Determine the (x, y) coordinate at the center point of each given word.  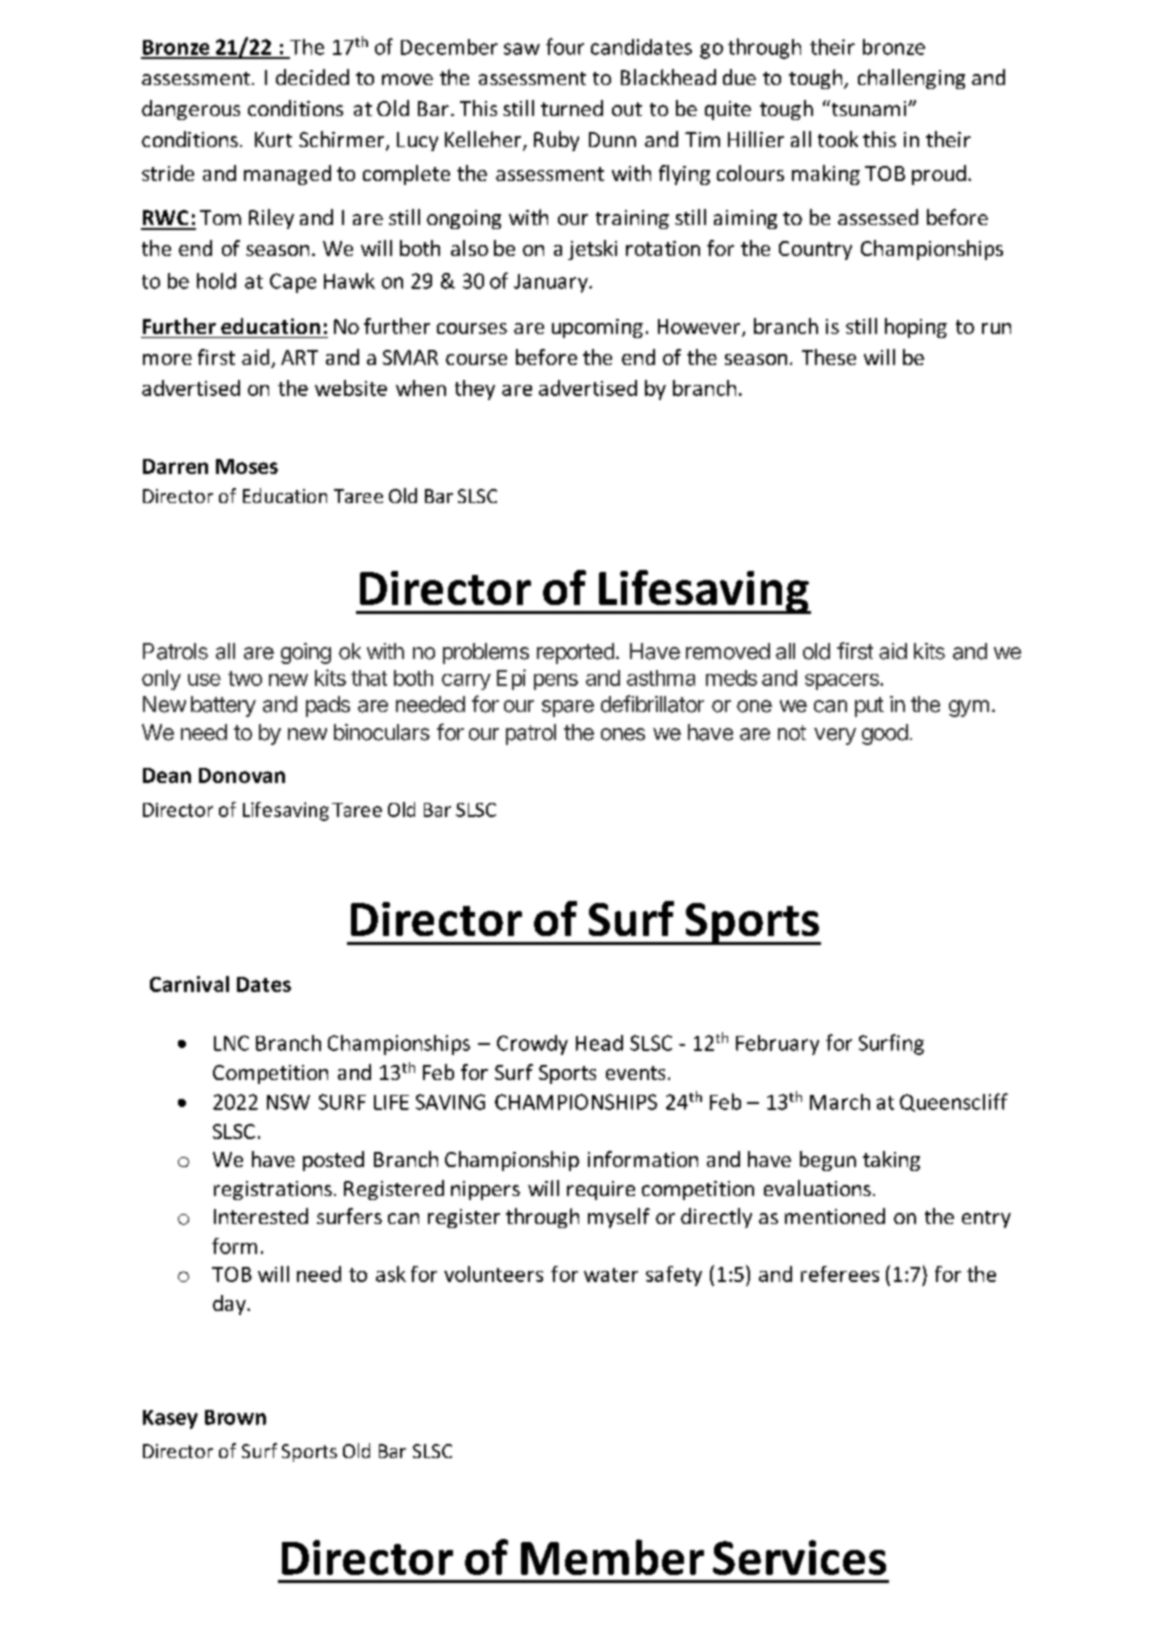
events (635, 1073)
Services (799, 1557)
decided (312, 77)
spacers (843, 682)
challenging (911, 79)
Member (612, 1557)
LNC (231, 1043)
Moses (247, 466)
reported (575, 653)
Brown (235, 1417)
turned (572, 108)
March (840, 1102)
